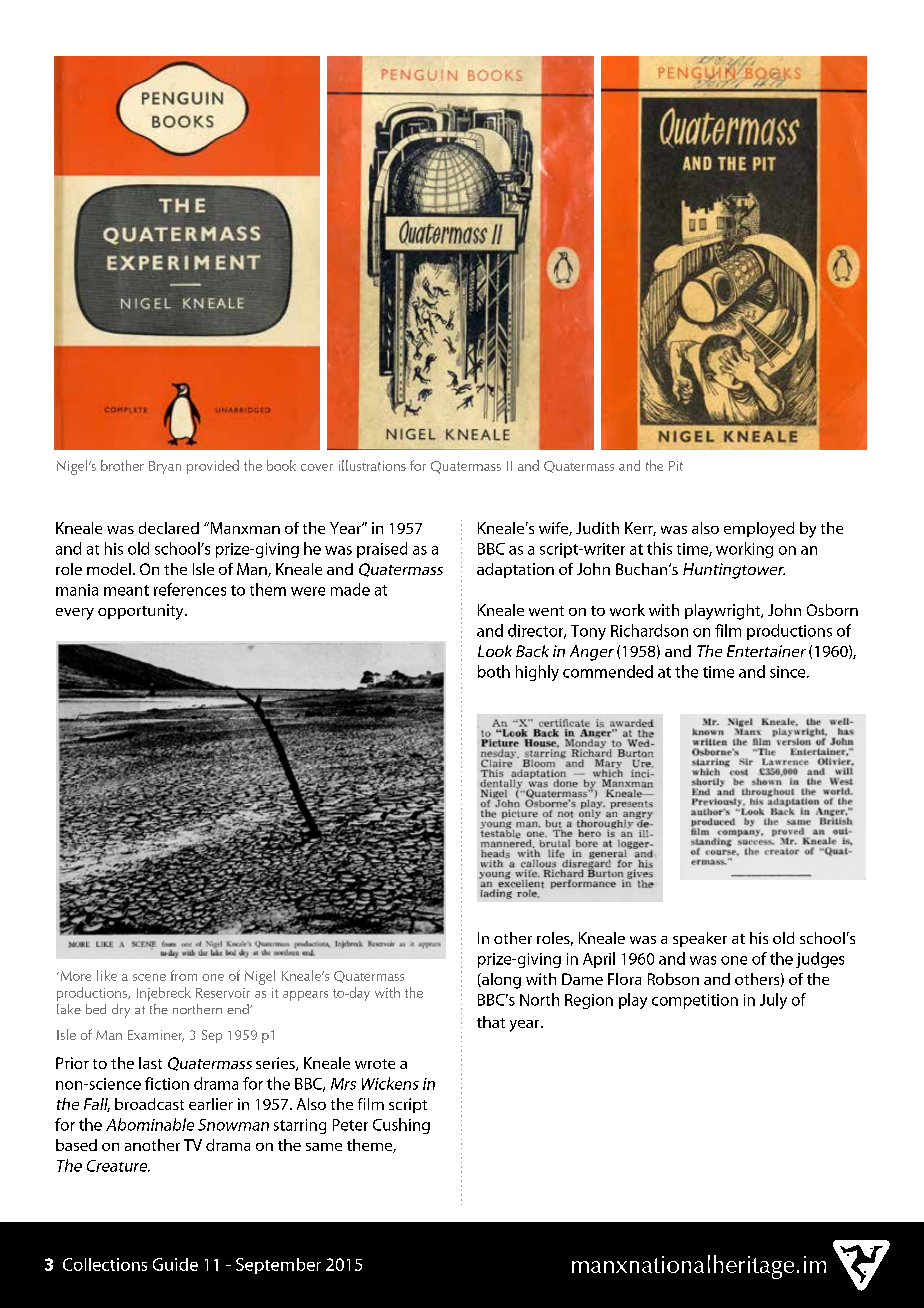 The width and height of the screenshot is (924, 1308). Describe the element at coordinates (165, 467) in the screenshot. I see `Bryan` at that location.
